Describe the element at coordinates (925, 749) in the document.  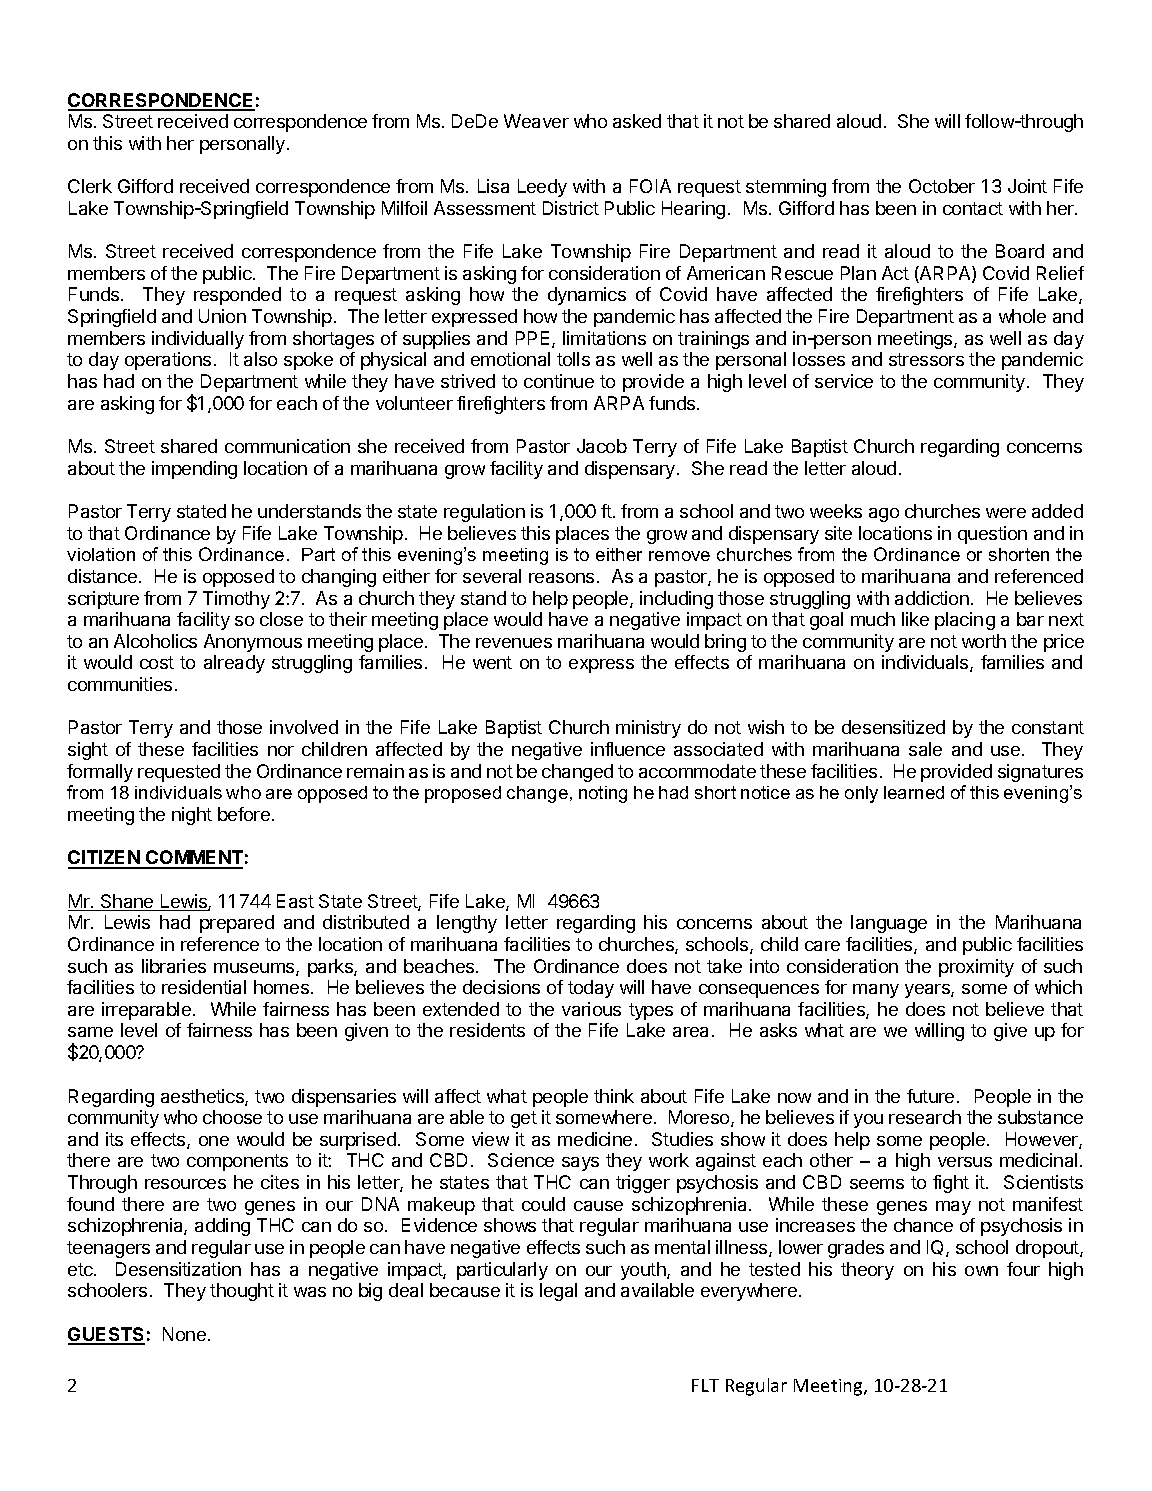
I see `sale` at that location.
